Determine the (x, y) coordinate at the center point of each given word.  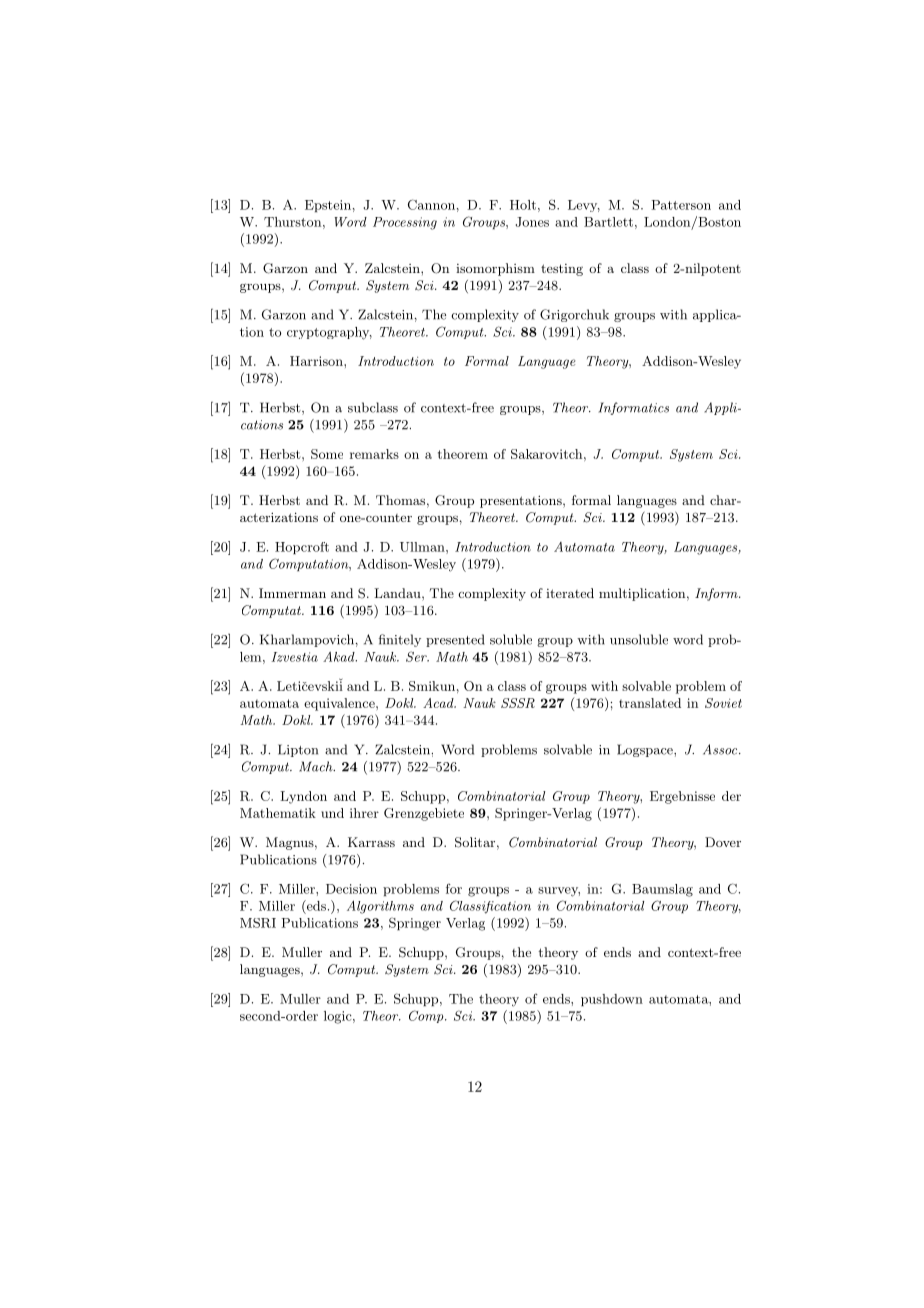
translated (650, 703)
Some (327, 454)
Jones (532, 222)
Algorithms (380, 907)
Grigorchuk (574, 315)
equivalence (340, 704)
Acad (439, 703)
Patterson (681, 205)
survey (559, 892)
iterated (570, 593)
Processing (405, 223)
